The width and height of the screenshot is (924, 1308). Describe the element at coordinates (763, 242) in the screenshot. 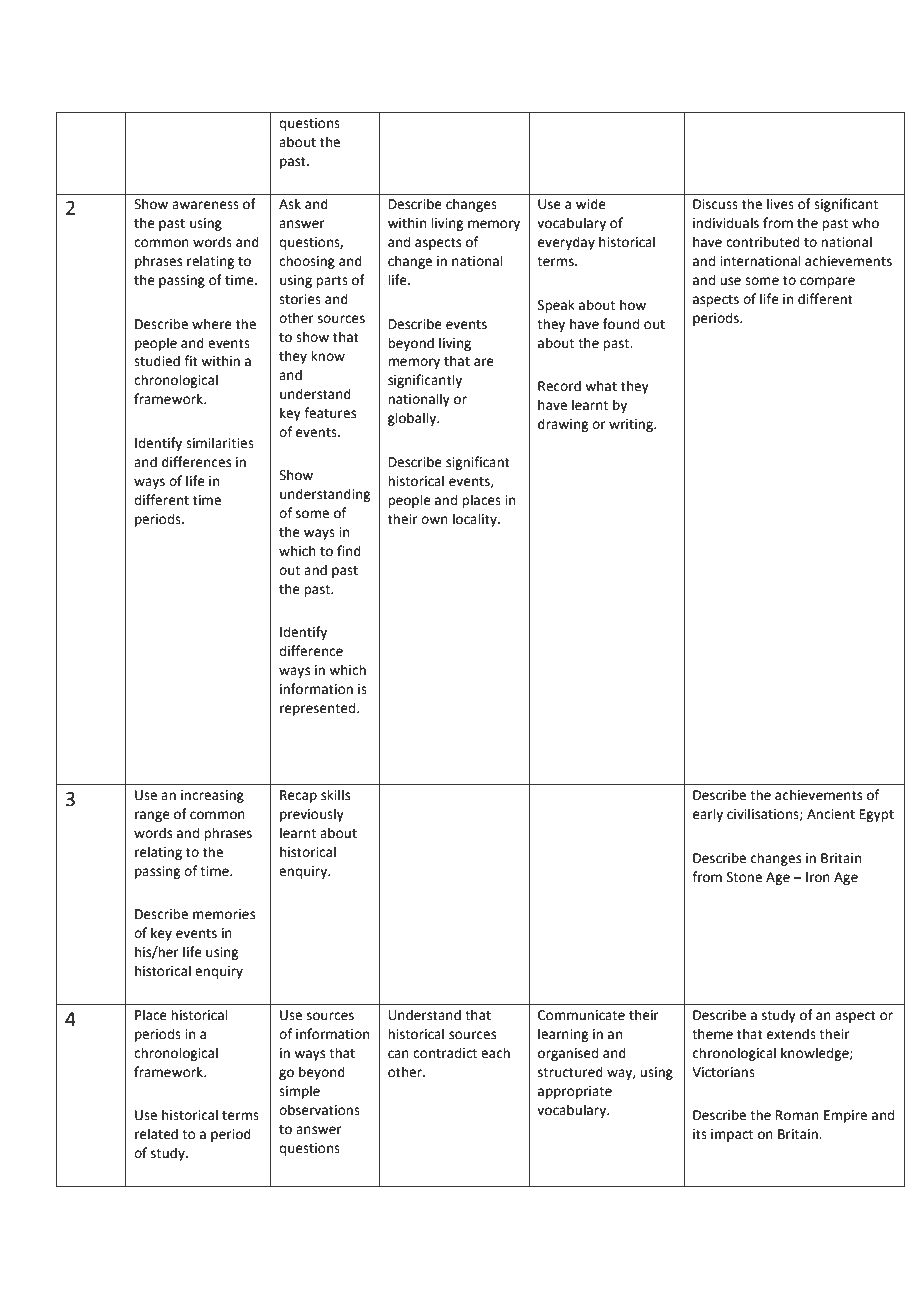

I see `contributed` at that location.
